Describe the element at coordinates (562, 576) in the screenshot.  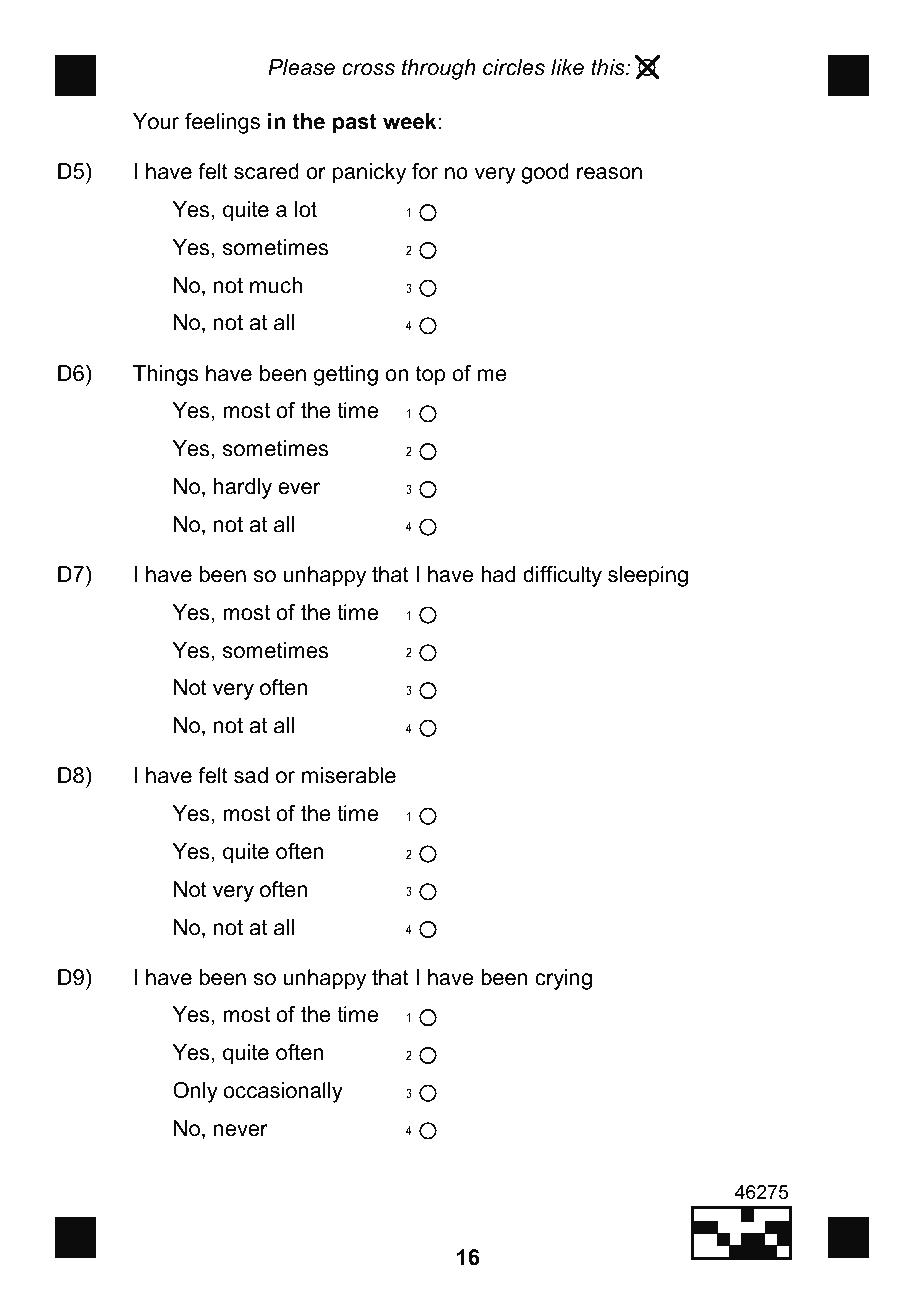
I see `difficulty` at that location.
